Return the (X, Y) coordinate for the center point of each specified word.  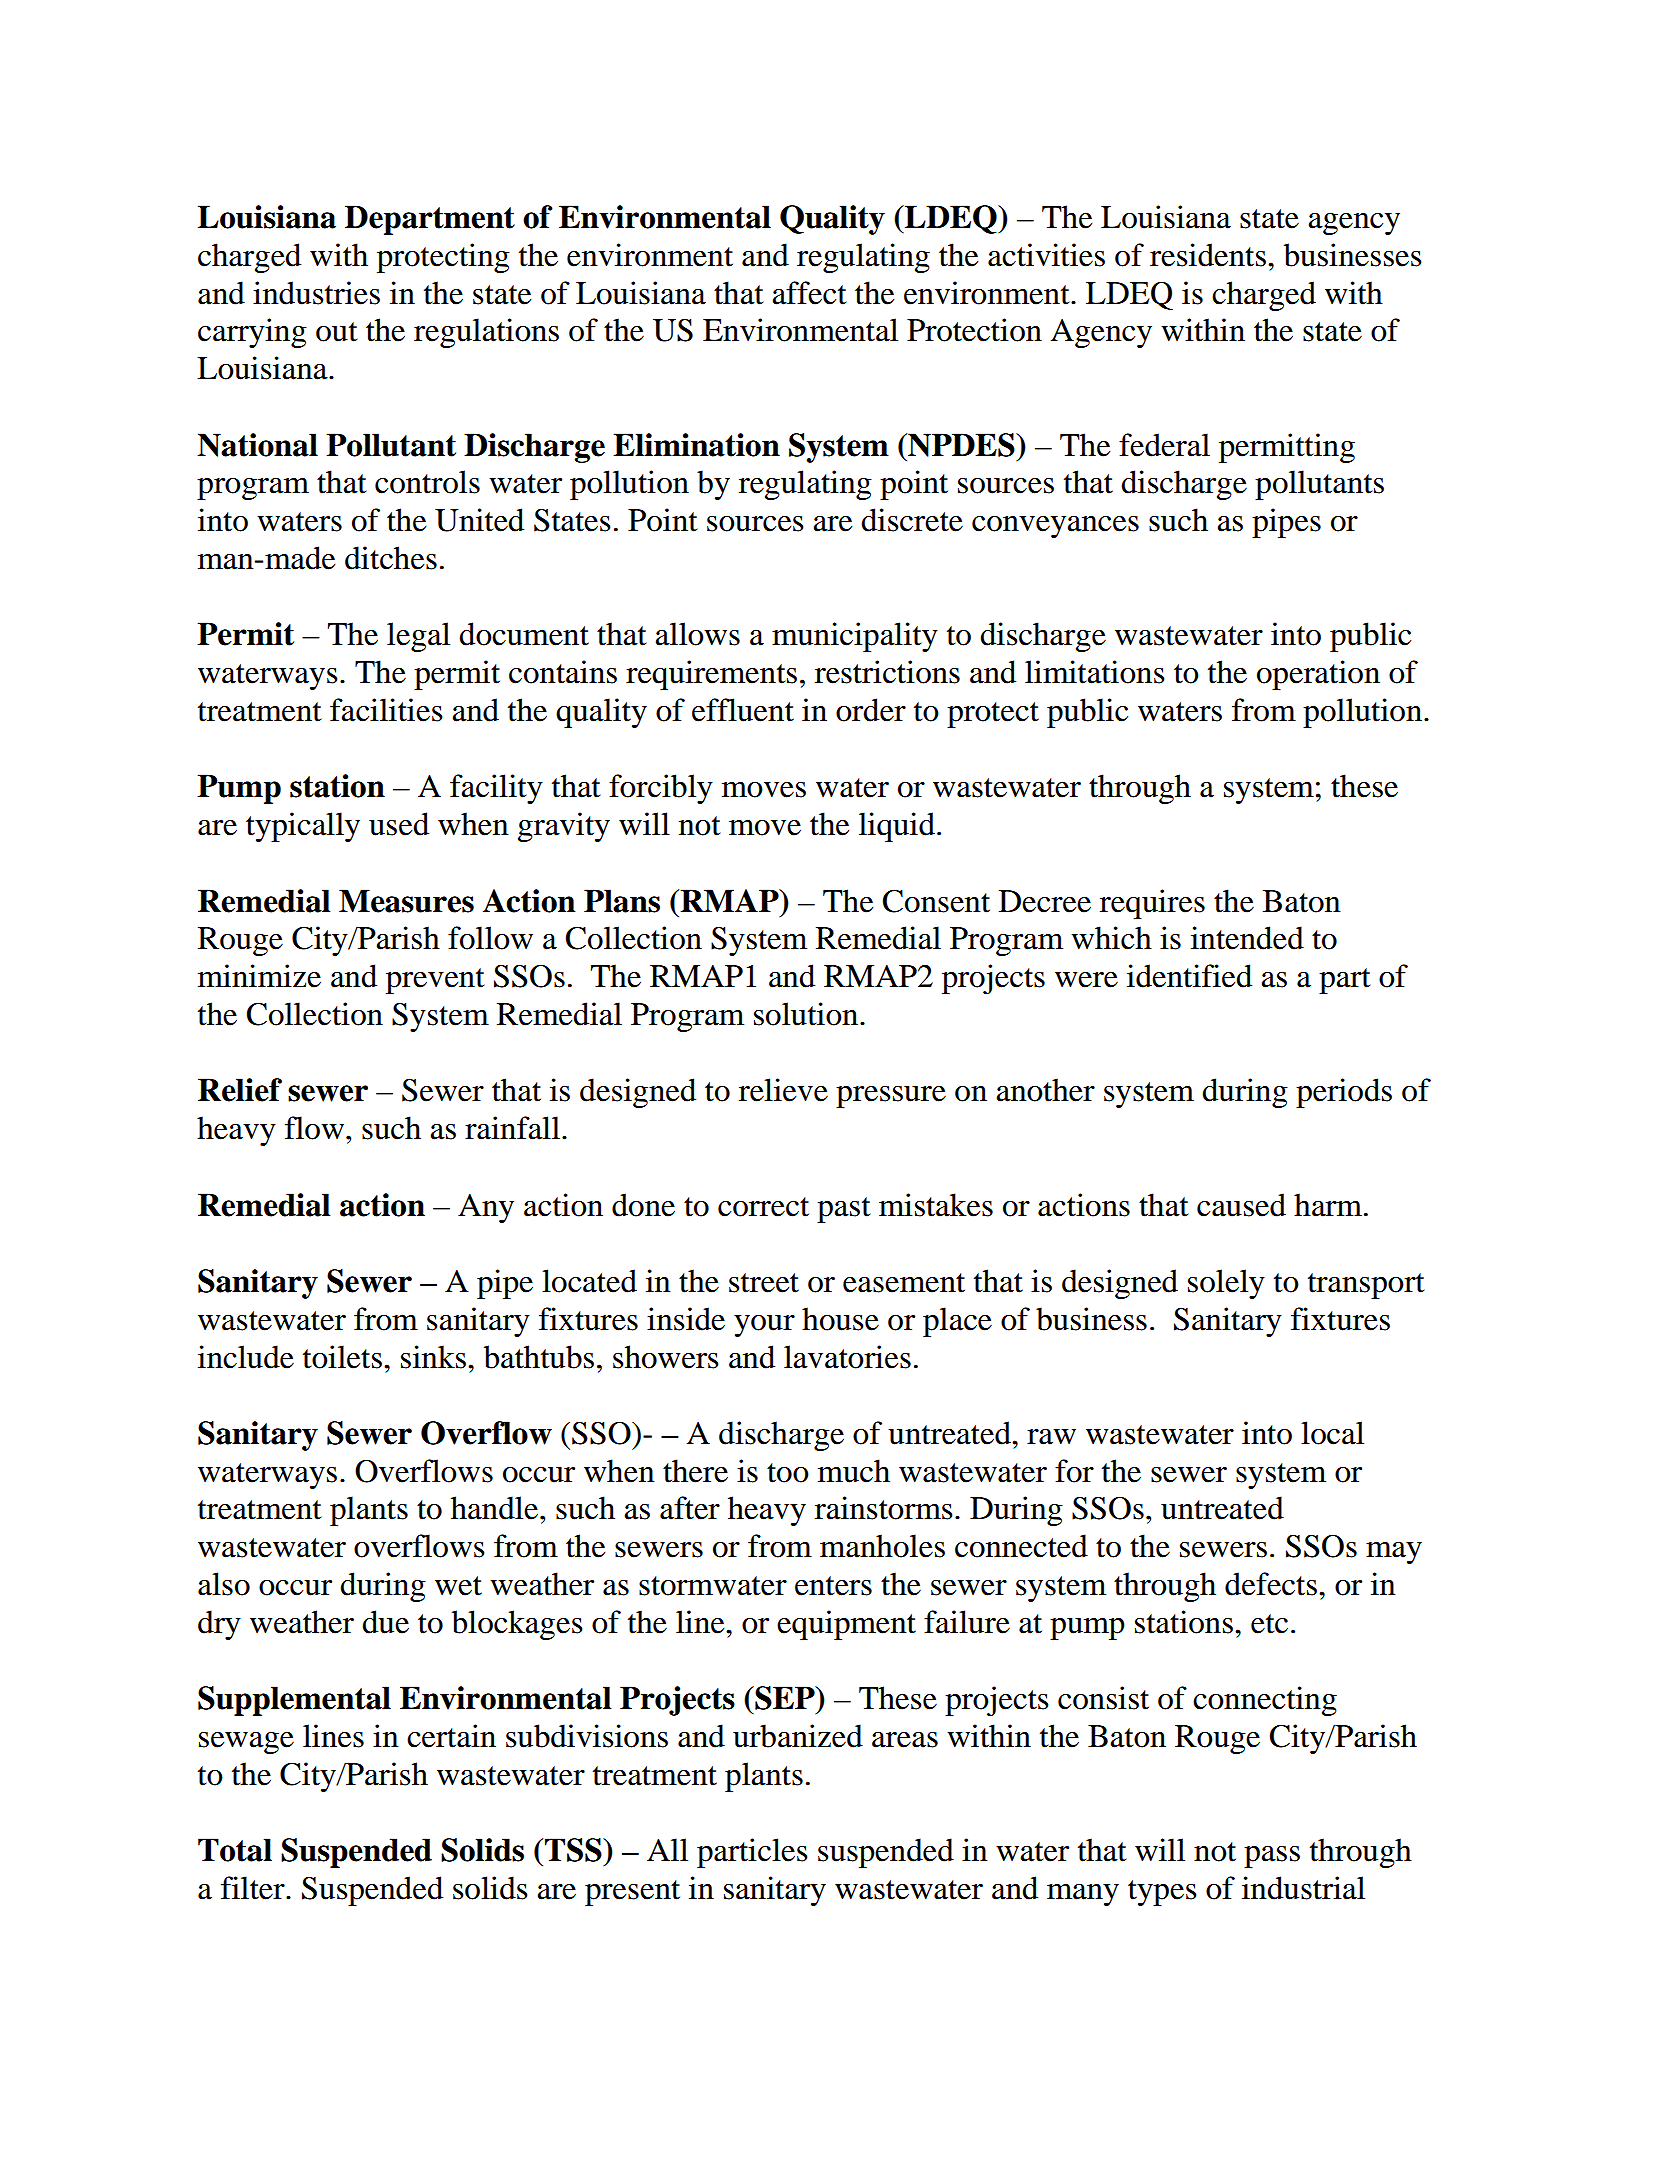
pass (1272, 1857)
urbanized (798, 1736)
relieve (783, 1090)
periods (1344, 1093)
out (336, 332)
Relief (240, 1090)
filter (254, 1888)
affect (809, 293)
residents (1208, 255)
